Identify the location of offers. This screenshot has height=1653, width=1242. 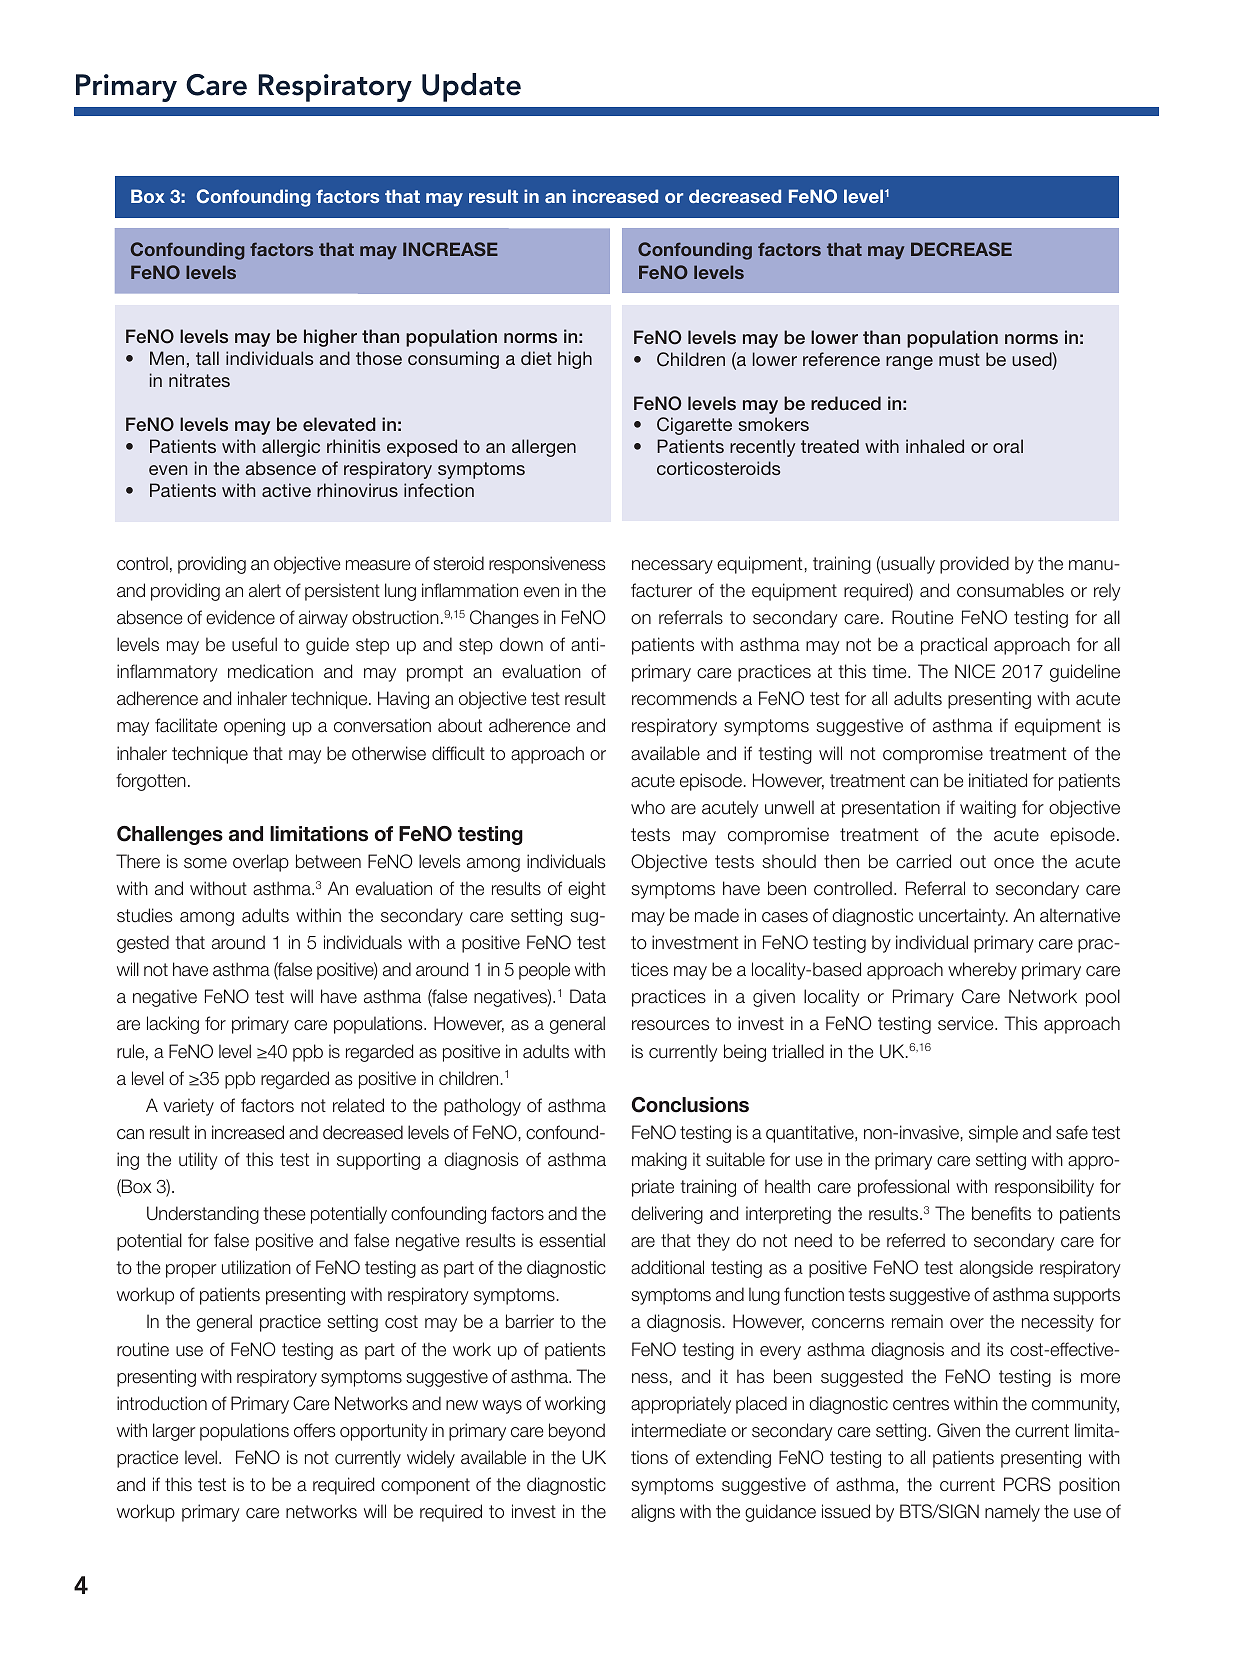
(315, 1430).
